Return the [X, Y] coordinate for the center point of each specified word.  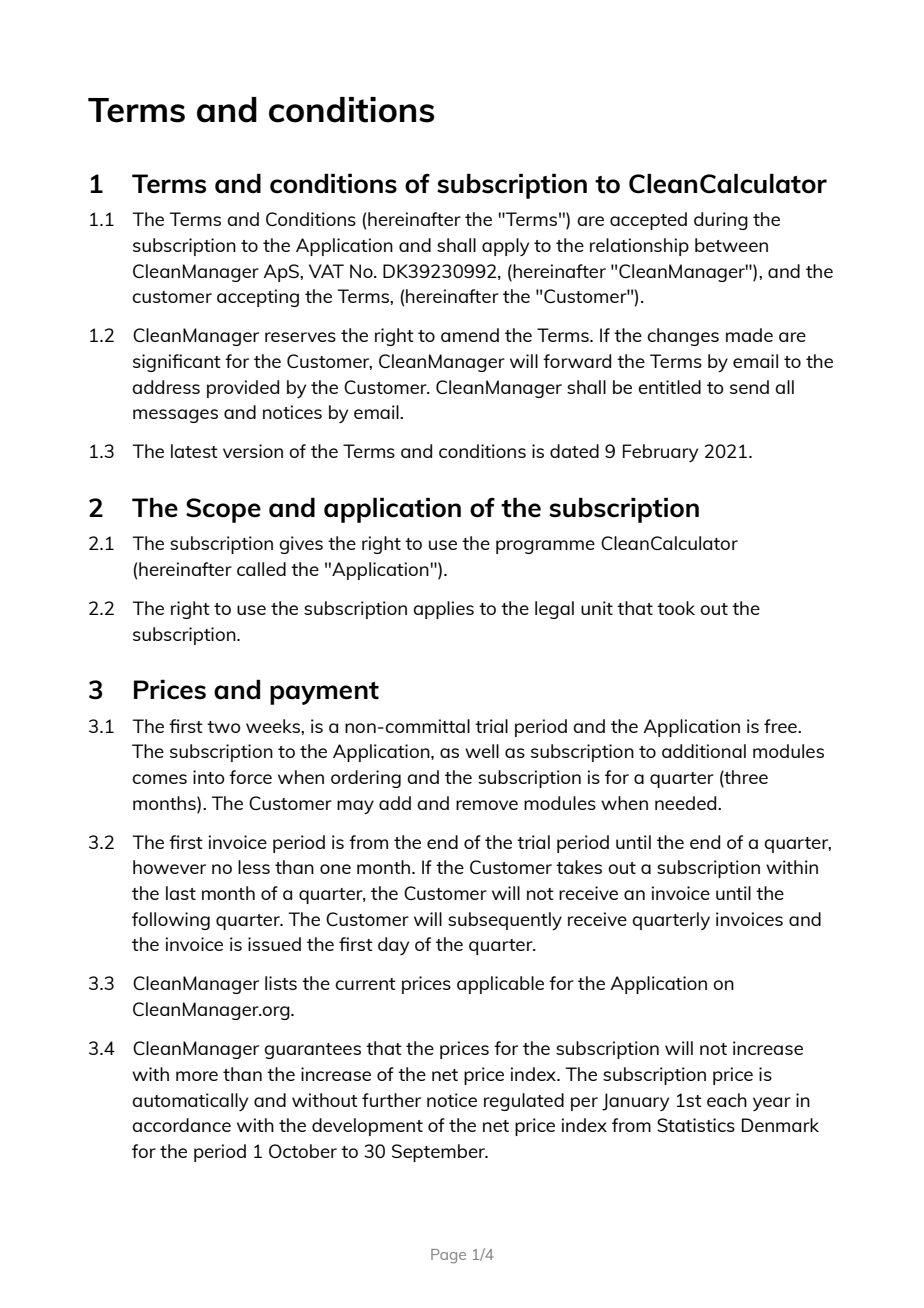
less [254, 867]
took [676, 608]
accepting [258, 298]
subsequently [505, 921]
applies [443, 610]
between [731, 245]
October [303, 1151]
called [261, 569]
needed [687, 803]
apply [505, 247]
